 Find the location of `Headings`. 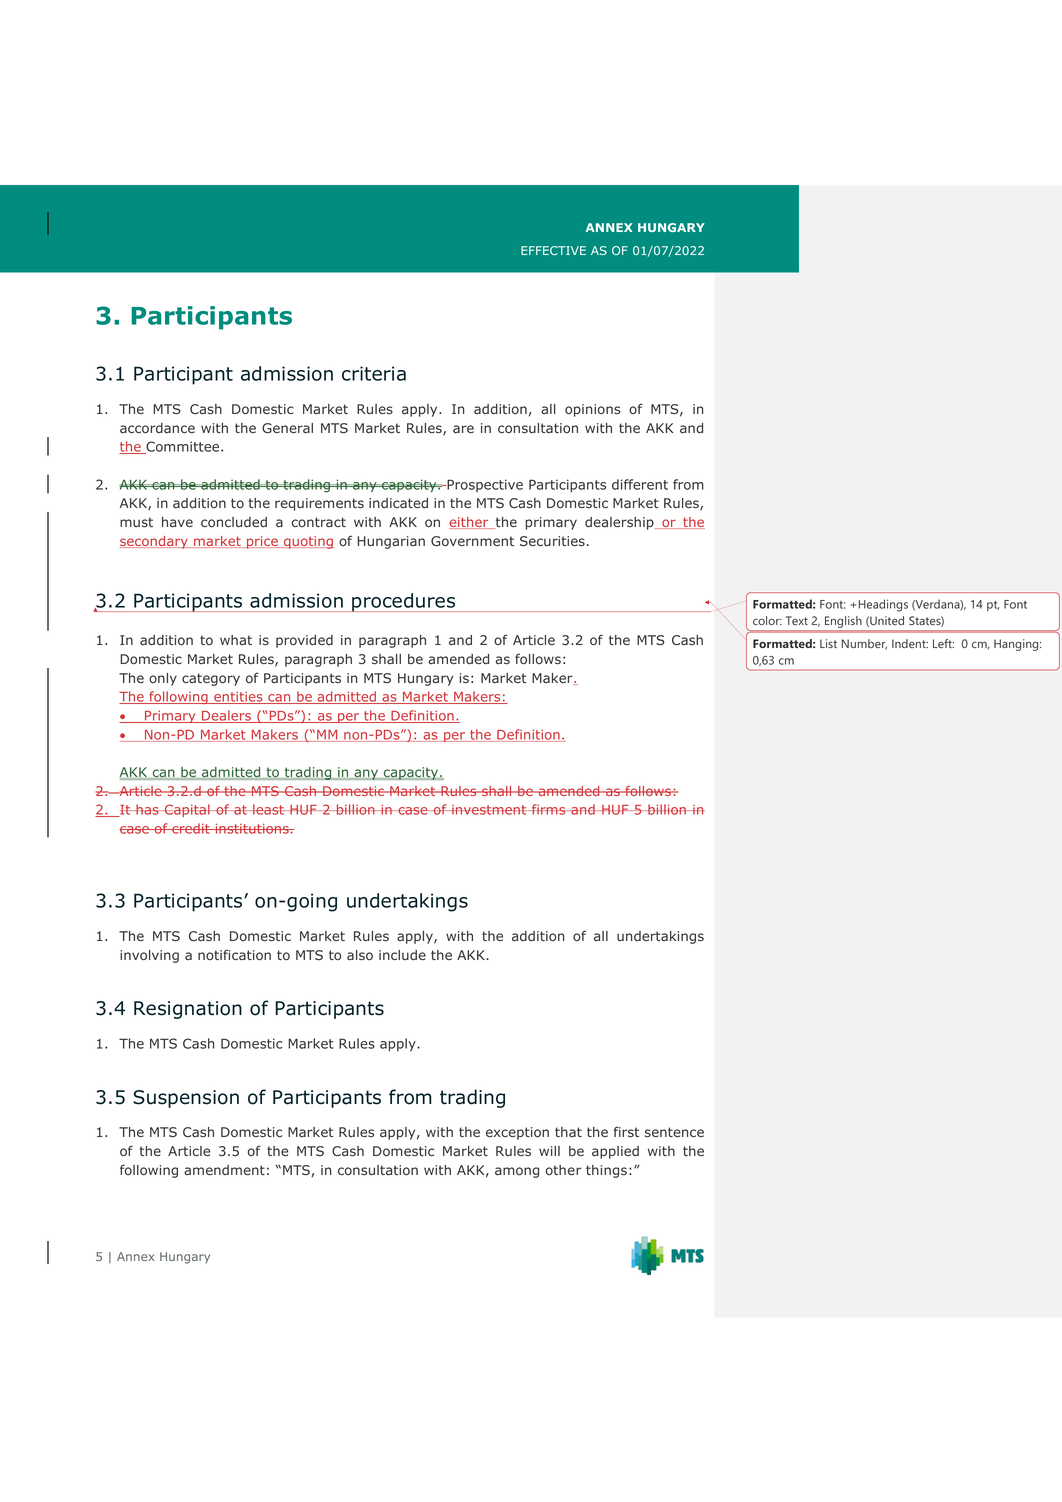

Headings is located at coordinates (883, 605).
